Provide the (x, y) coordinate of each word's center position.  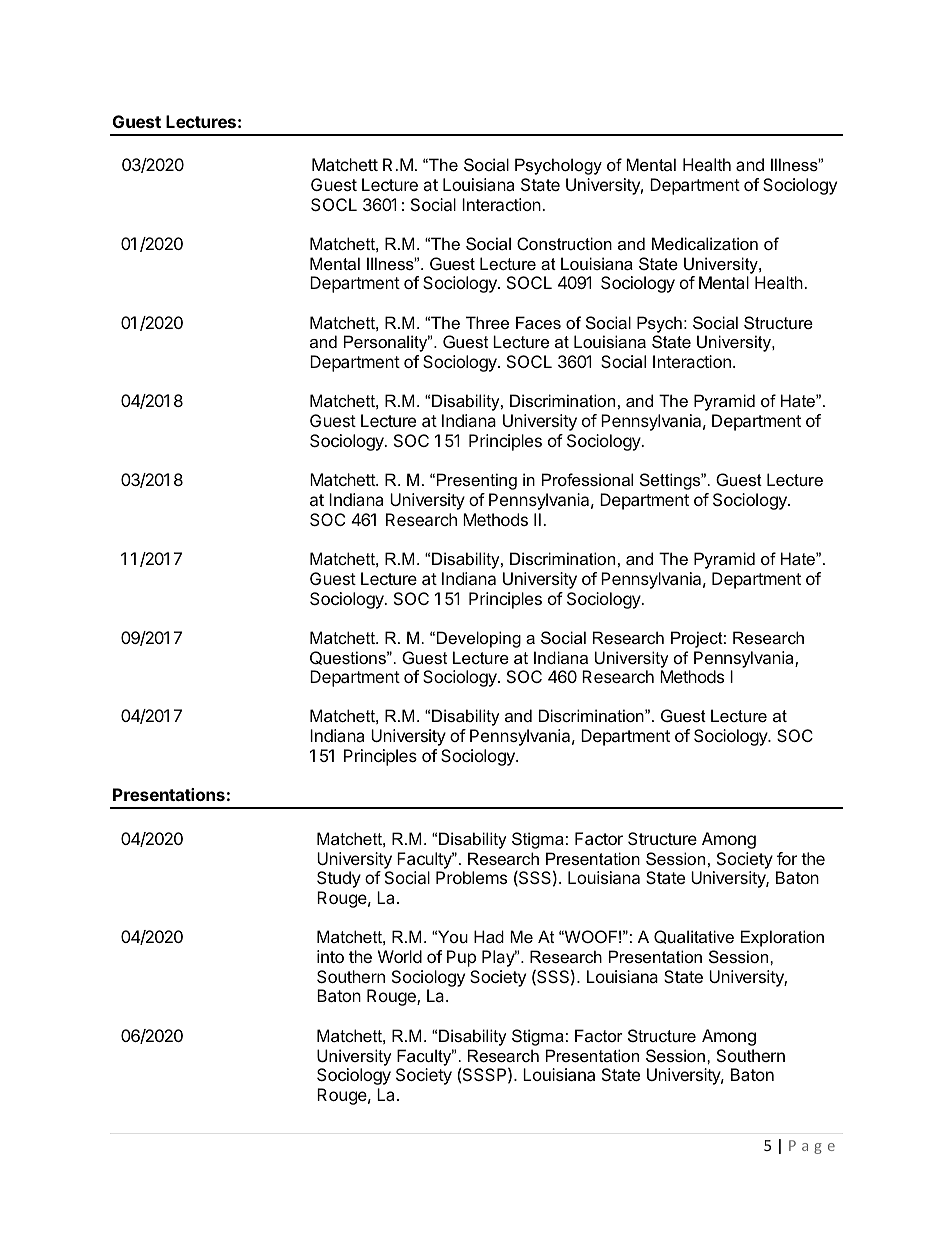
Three (487, 322)
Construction (564, 243)
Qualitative (694, 937)
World (400, 956)
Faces (538, 322)
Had (489, 936)
